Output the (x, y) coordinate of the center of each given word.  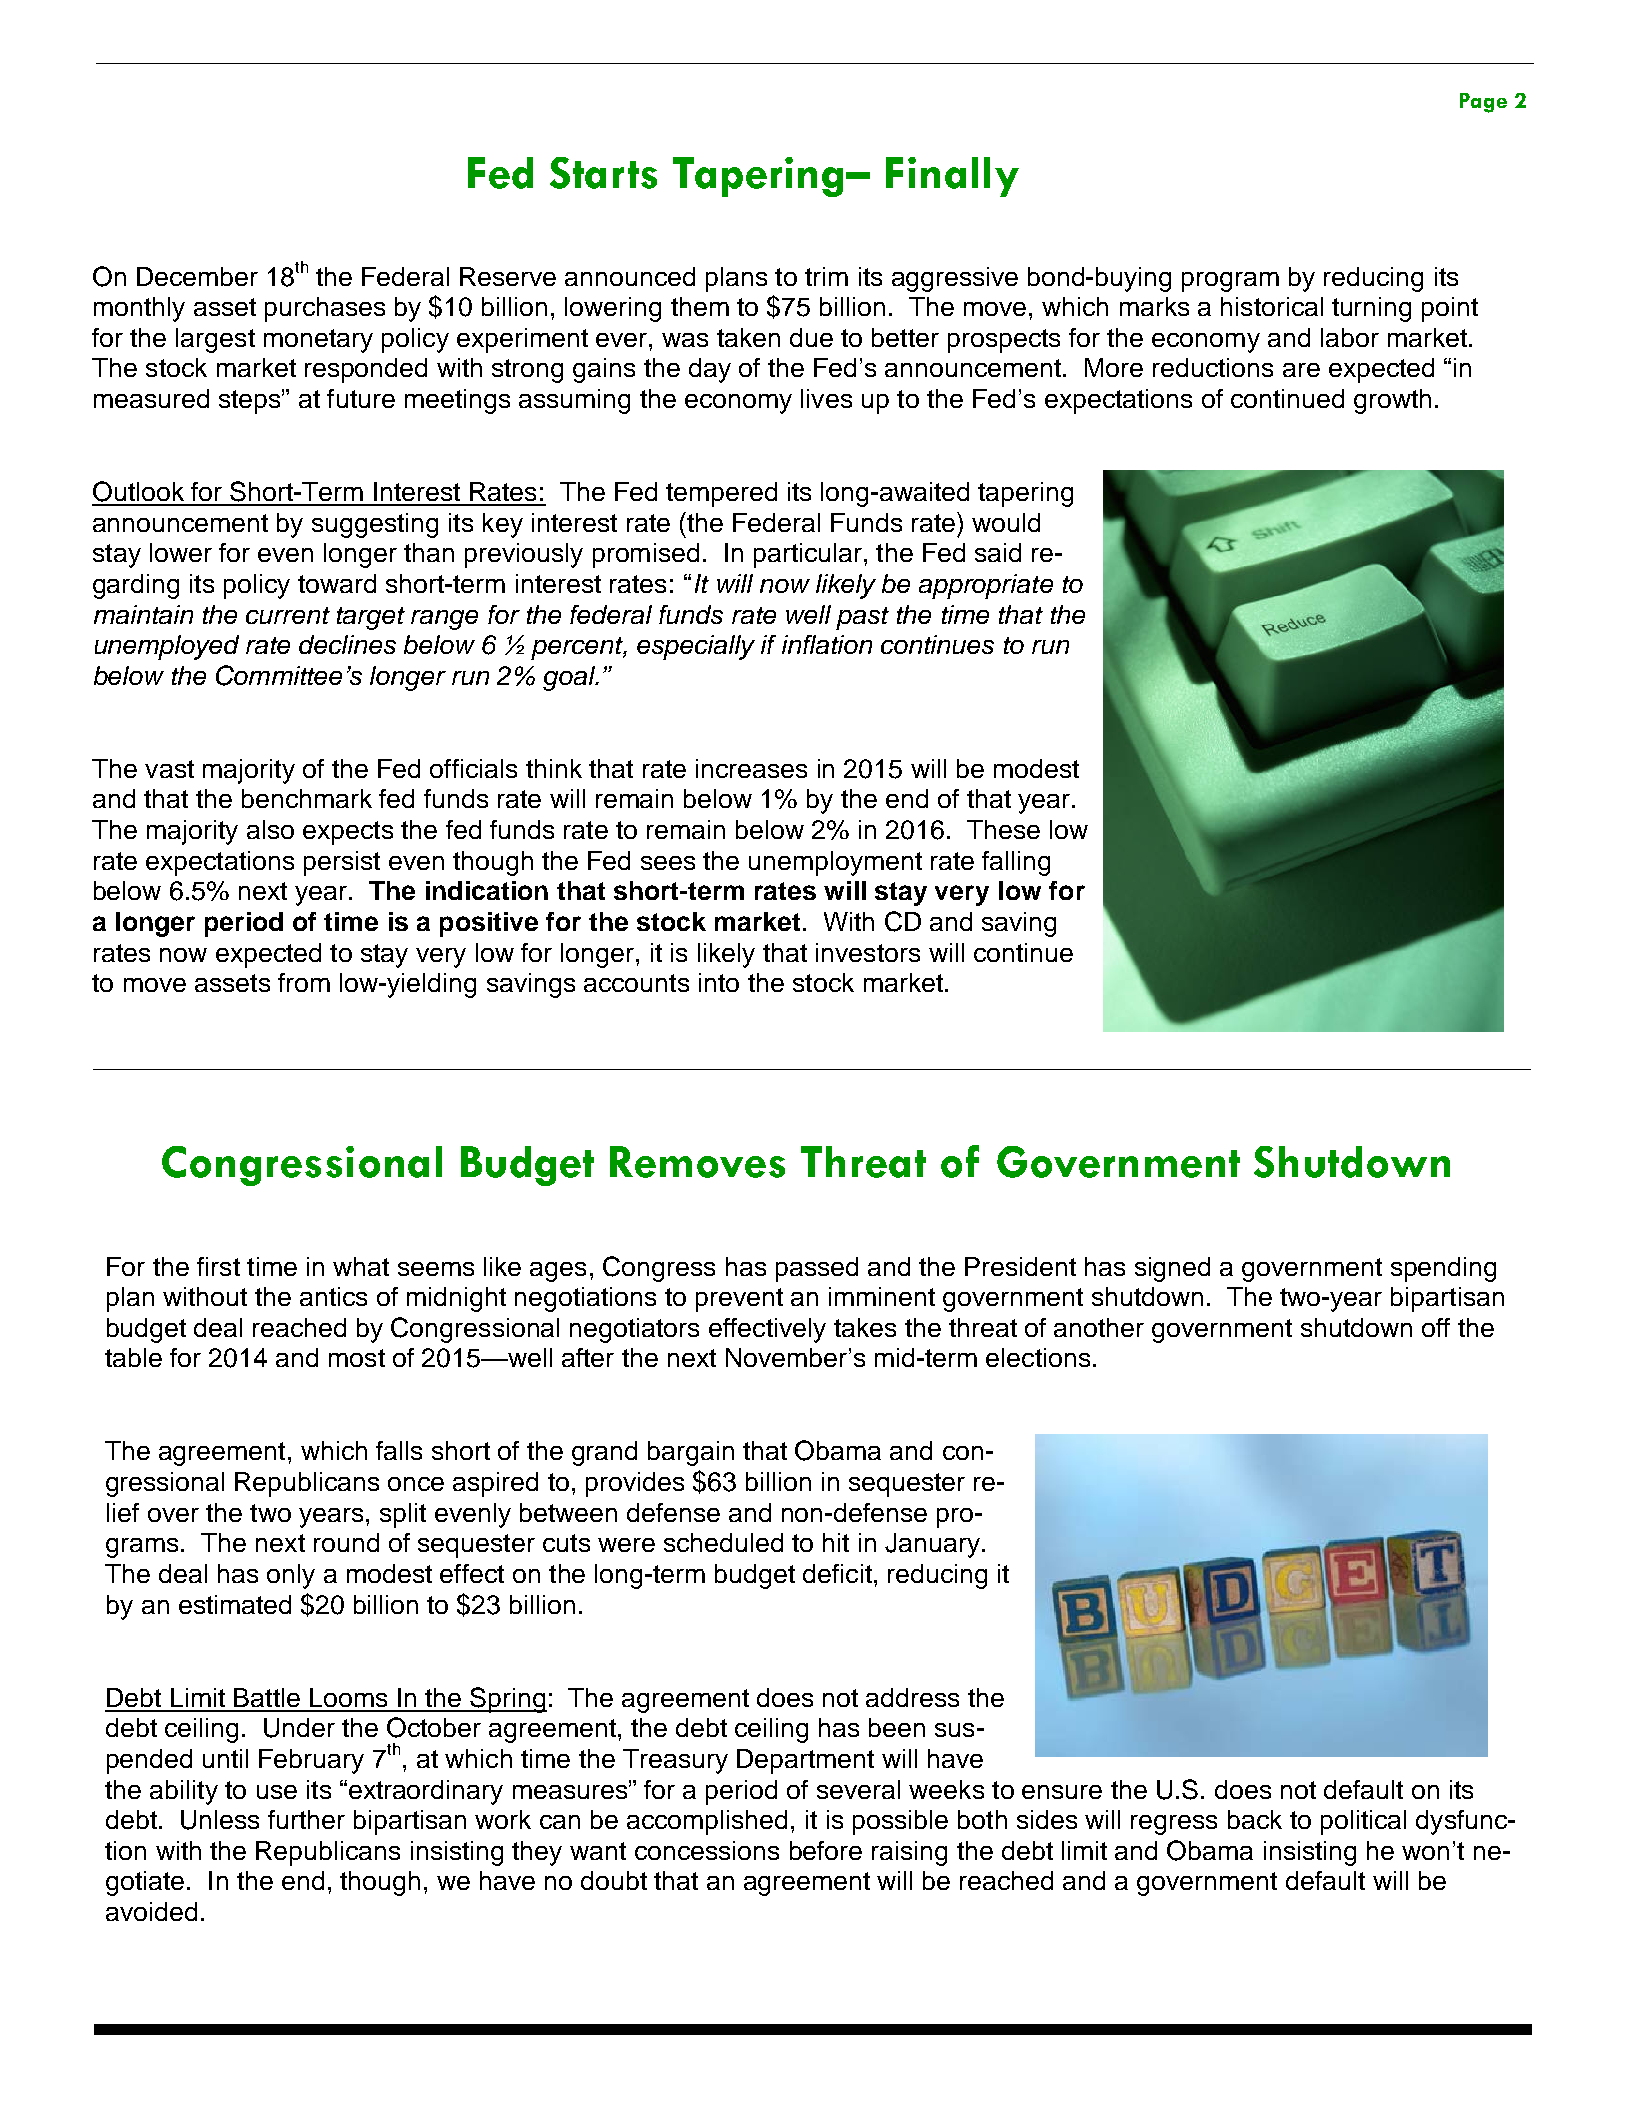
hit (836, 1542)
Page (1483, 103)
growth (1392, 401)
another (1099, 1327)
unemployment (835, 863)
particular (808, 555)
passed (817, 1269)
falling (1016, 863)
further (306, 1819)
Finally (952, 177)
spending (1443, 1269)
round (346, 1542)
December (197, 276)
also (270, 829)
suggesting (375, 525)
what (361, 1266)
